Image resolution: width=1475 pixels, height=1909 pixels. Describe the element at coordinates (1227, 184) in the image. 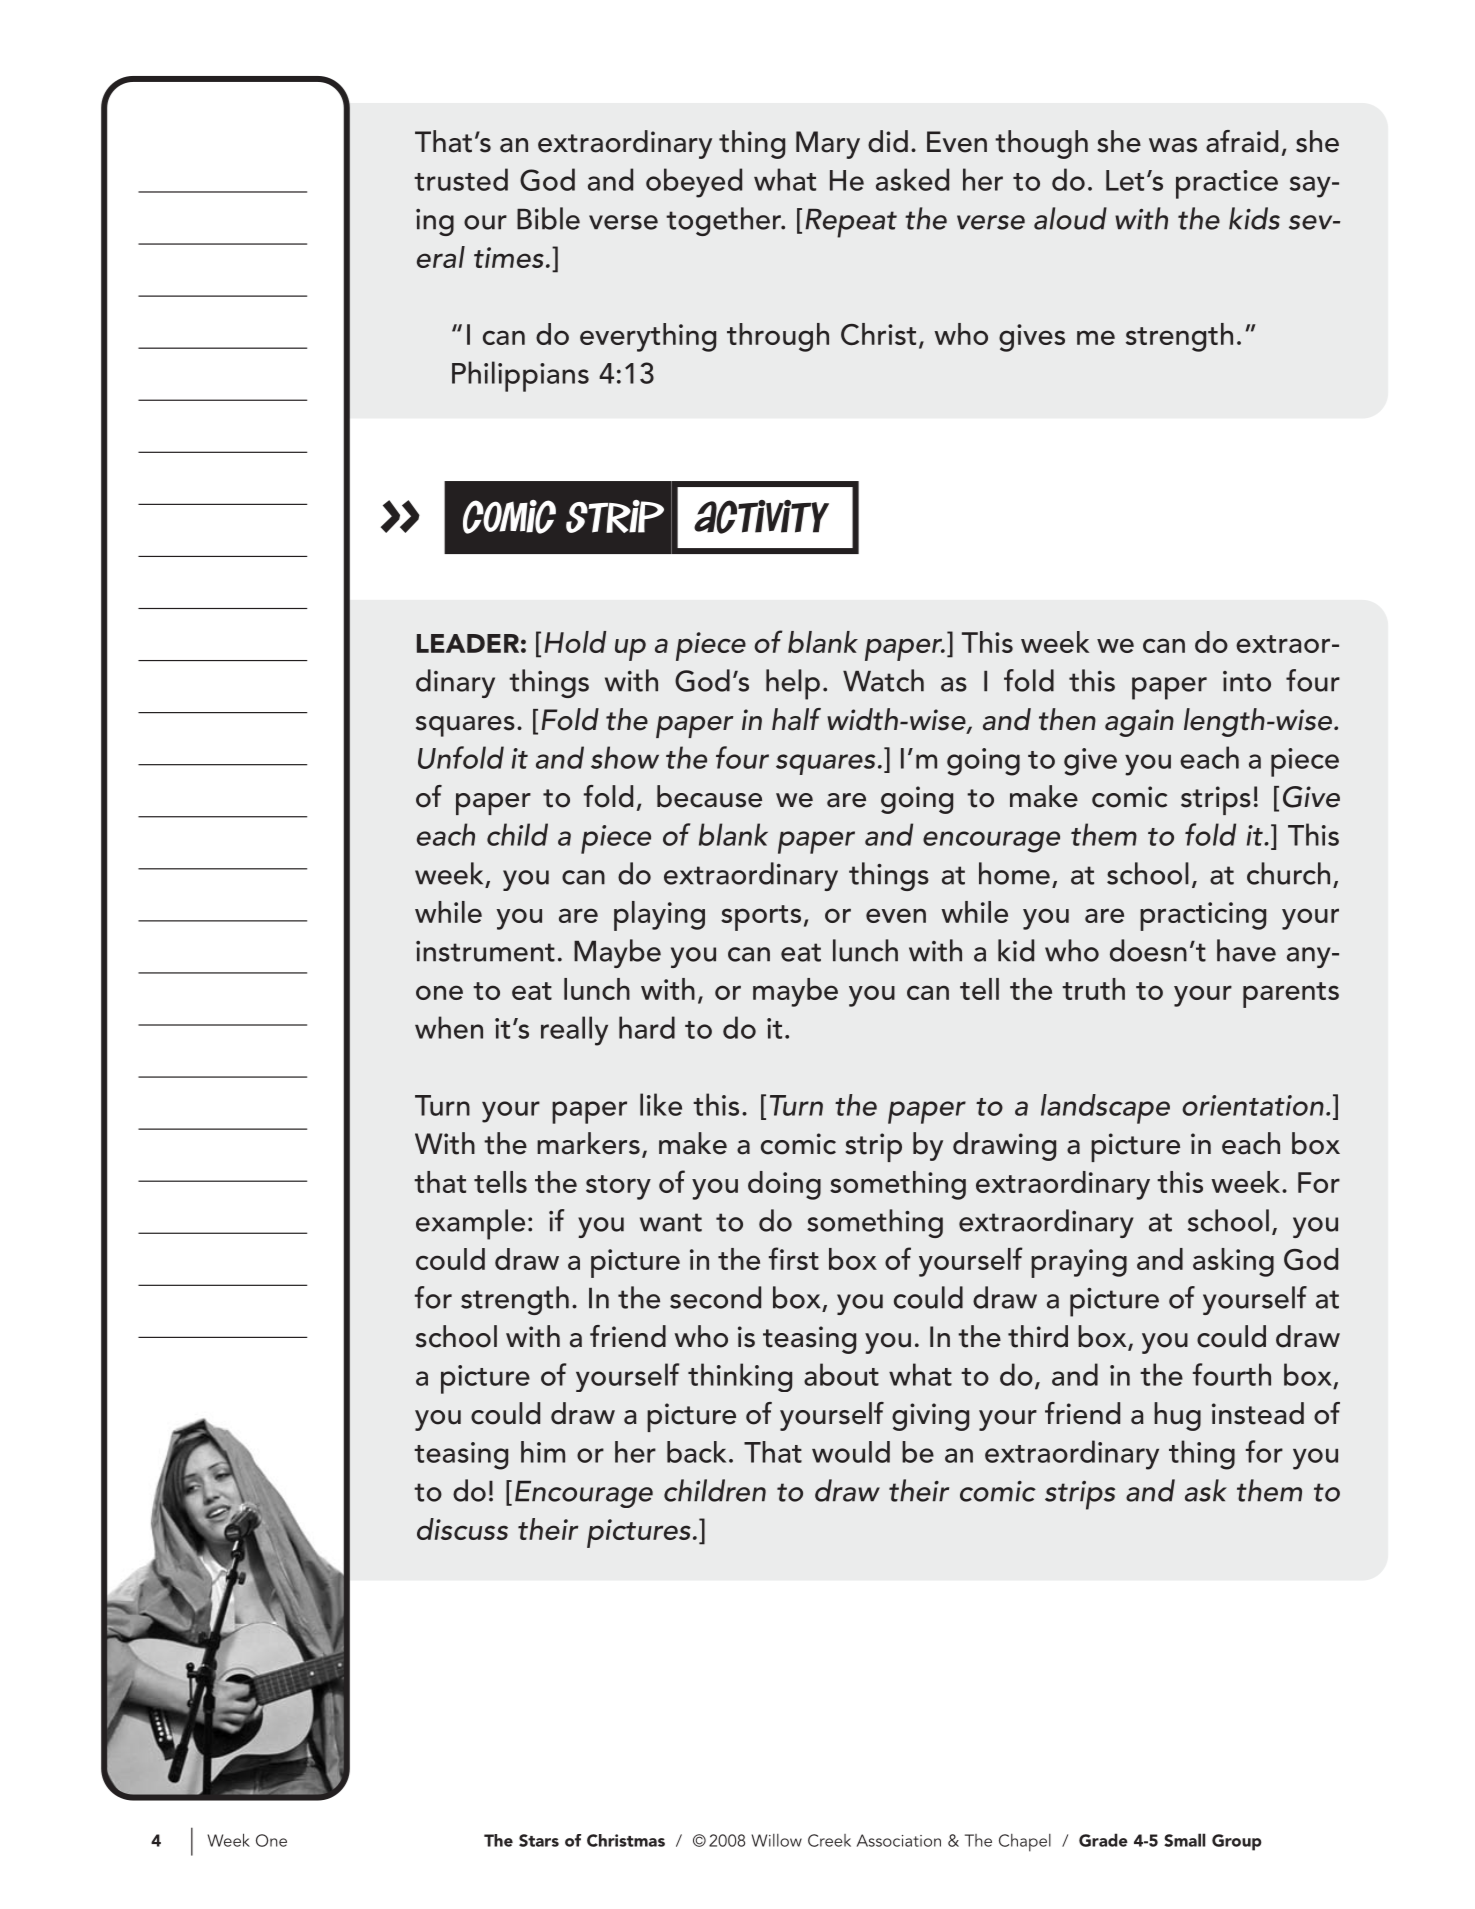

I see `practice` at that location.
